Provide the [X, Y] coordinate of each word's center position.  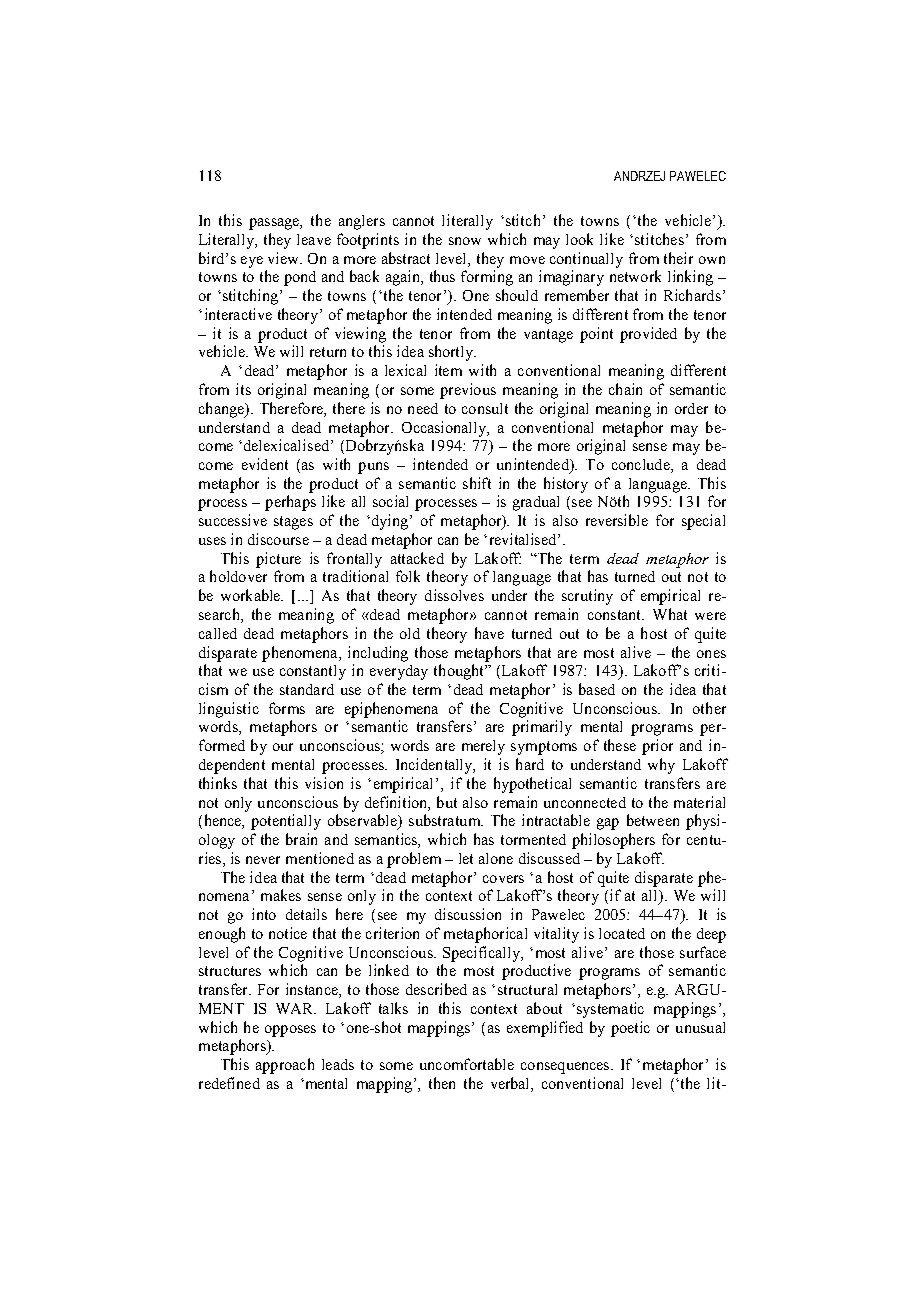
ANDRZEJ [639, 176]
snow [465, 241]
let [466, 858]
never [263, 860]
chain [625, 389]
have [489, 633]
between [653, 820]
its [243, 389]
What [670, 614]
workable [252, 595]
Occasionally [445, 429]
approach [285, 1066]
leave [314, 239]
